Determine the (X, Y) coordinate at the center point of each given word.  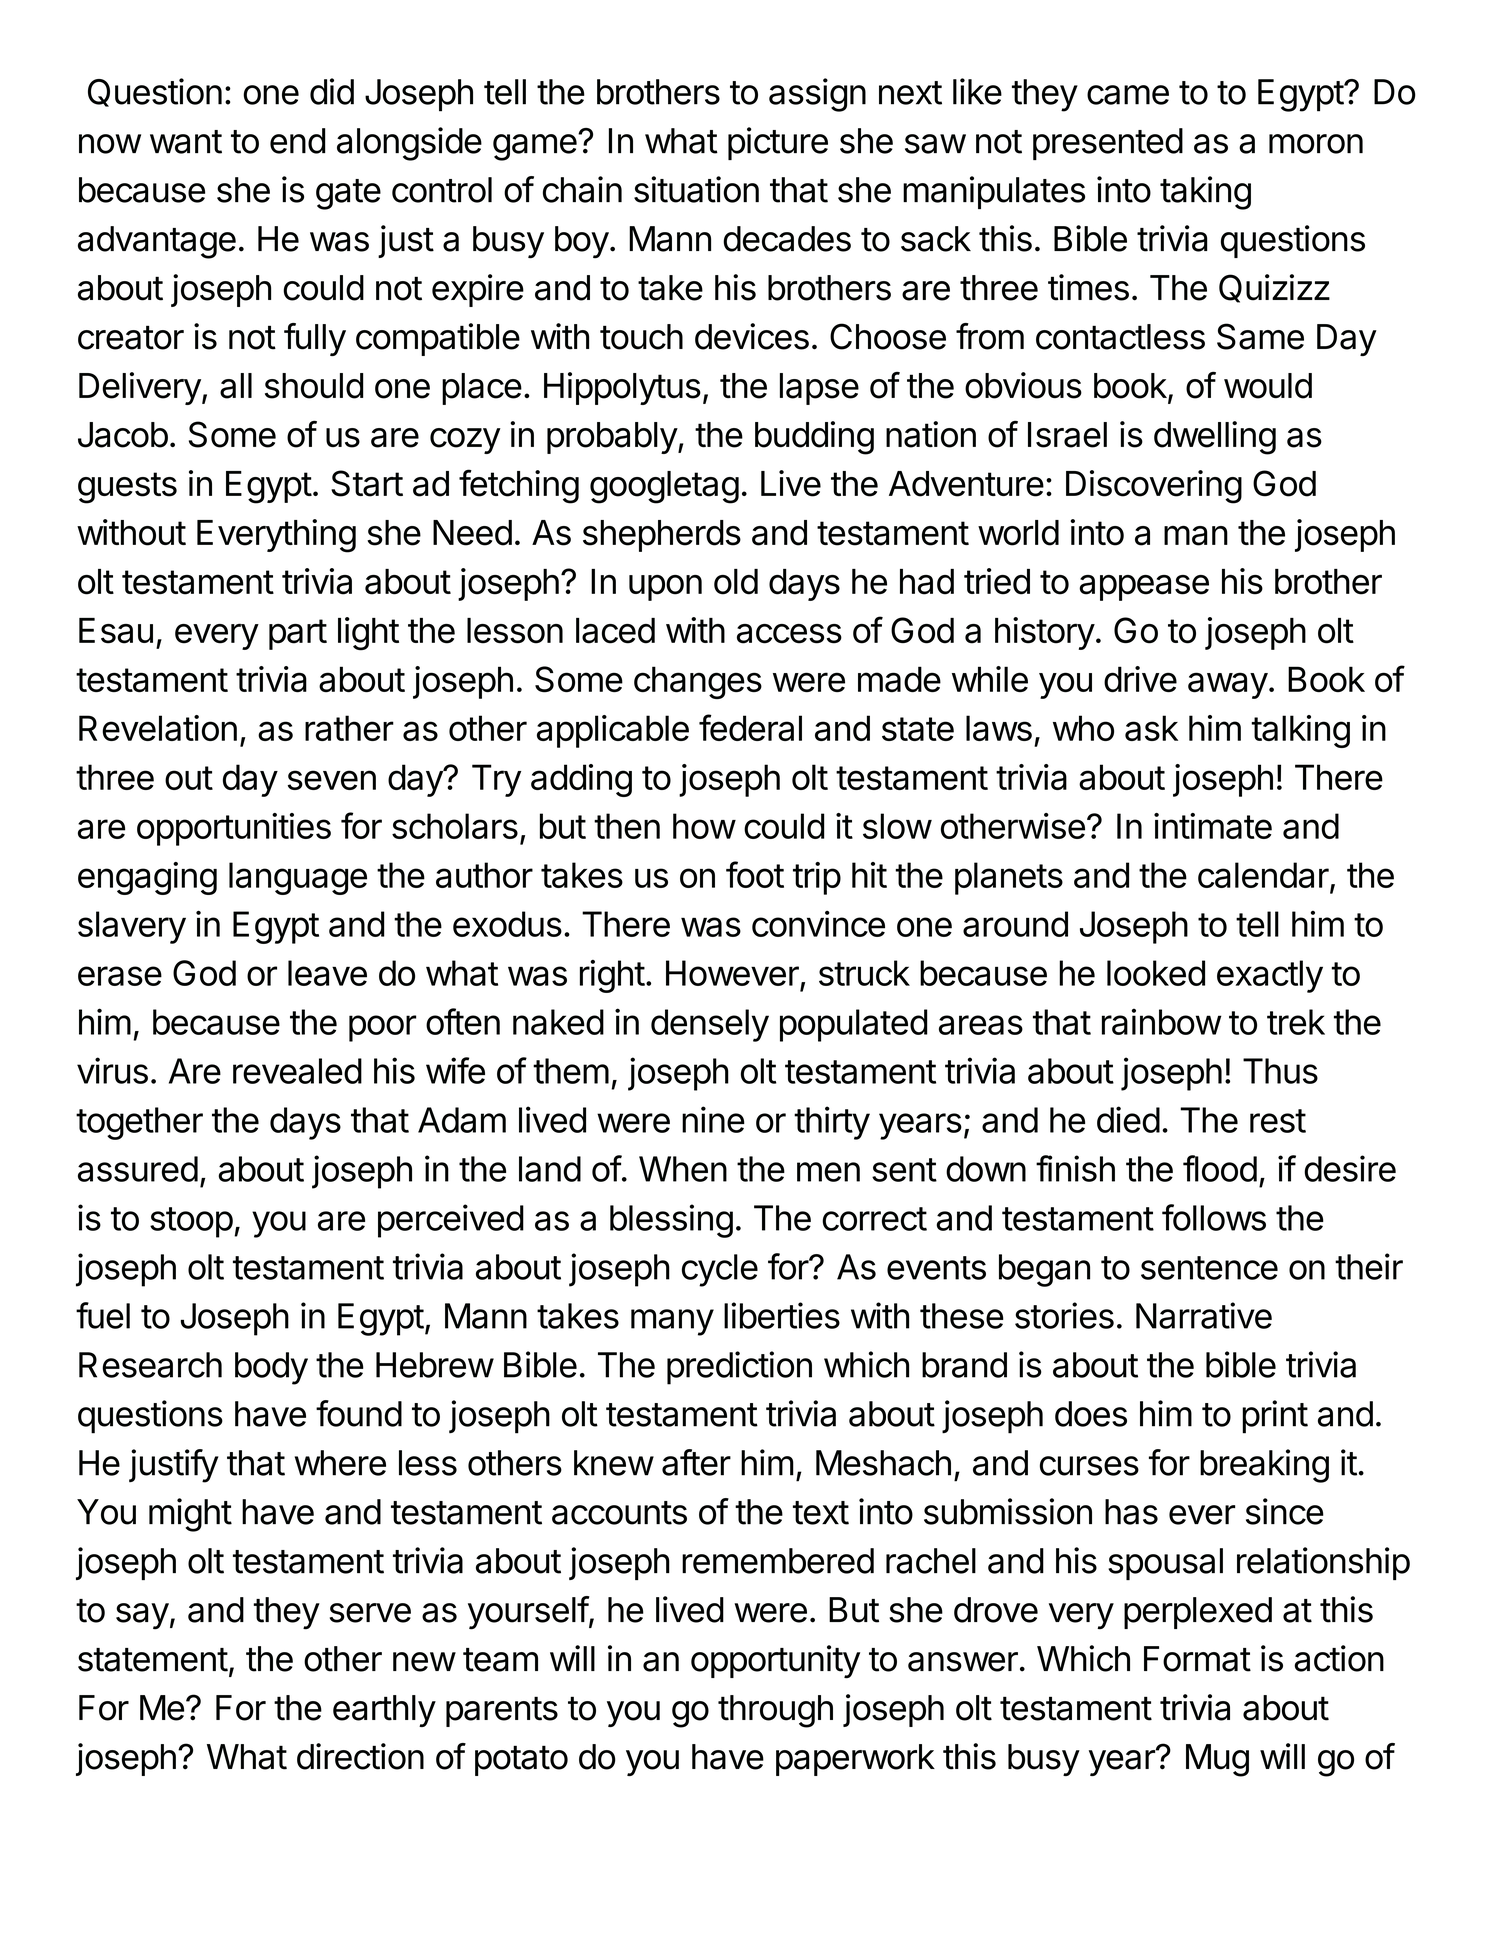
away (1228, 685)
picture (778, 143)
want (186, 142)
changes (698, 682)
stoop (191, 1222)
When (683, 1169)
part (298, 634)
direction (360, 1756)
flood (1220, 1168)
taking (1205, 193)
